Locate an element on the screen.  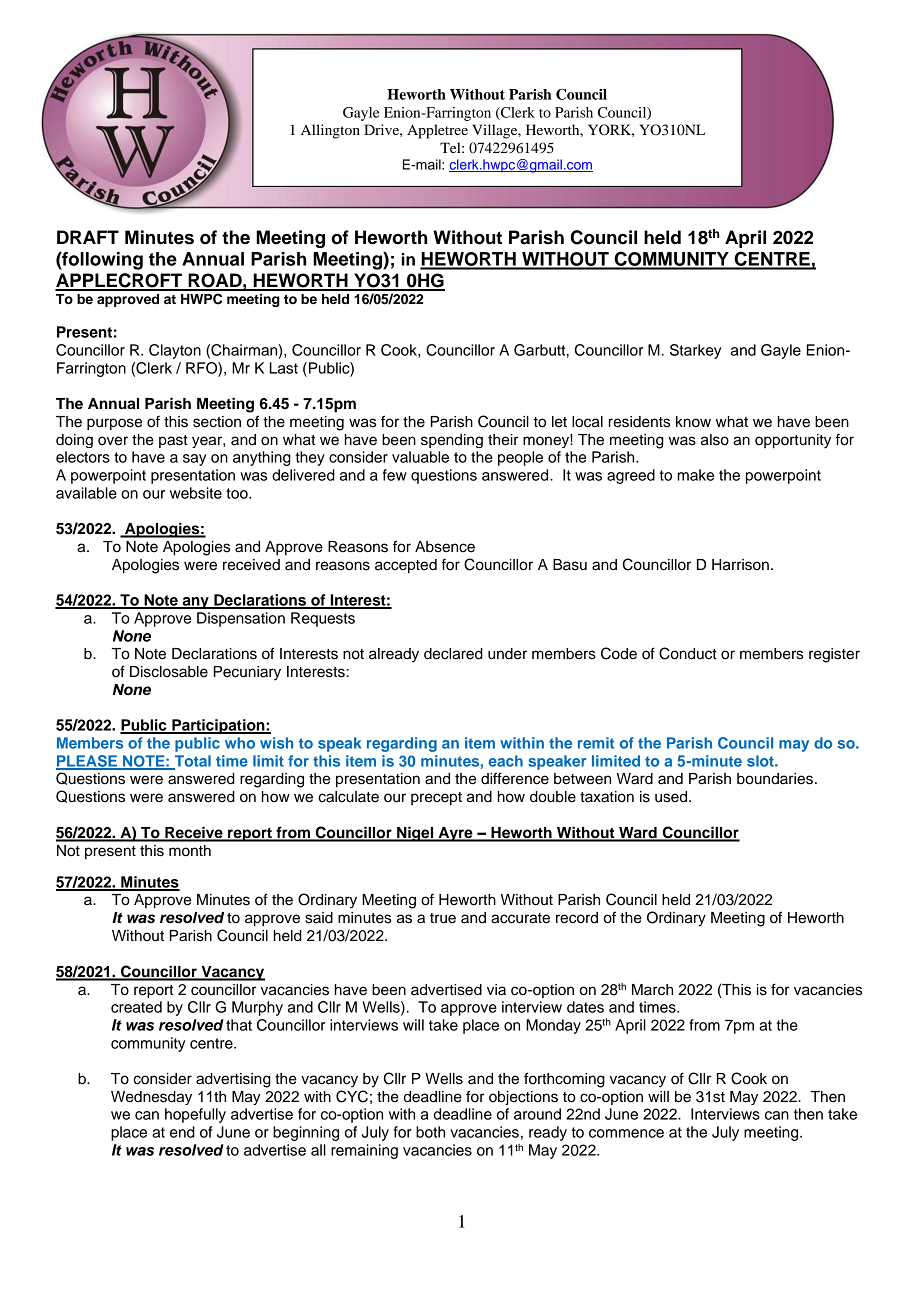
precept is located at coordinates (436, 799).
